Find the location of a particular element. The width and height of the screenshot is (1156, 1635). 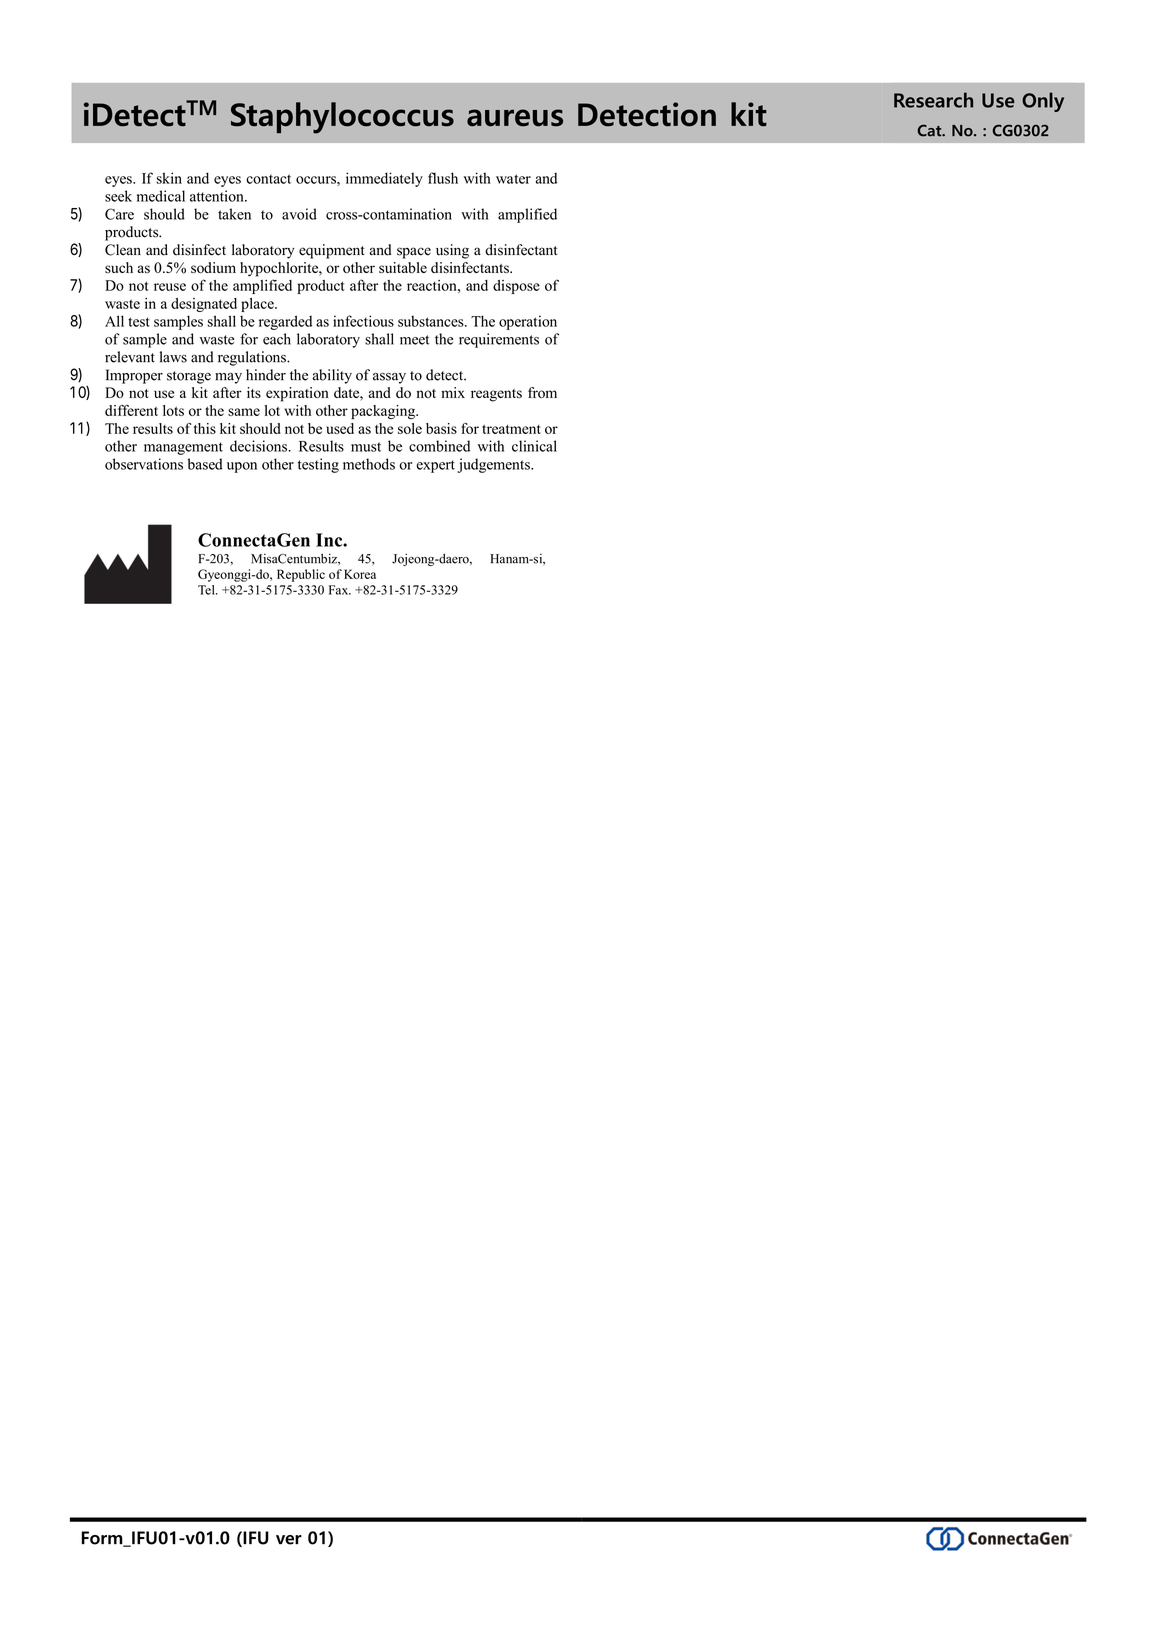

aureus is located at coordinates (515, 118).
